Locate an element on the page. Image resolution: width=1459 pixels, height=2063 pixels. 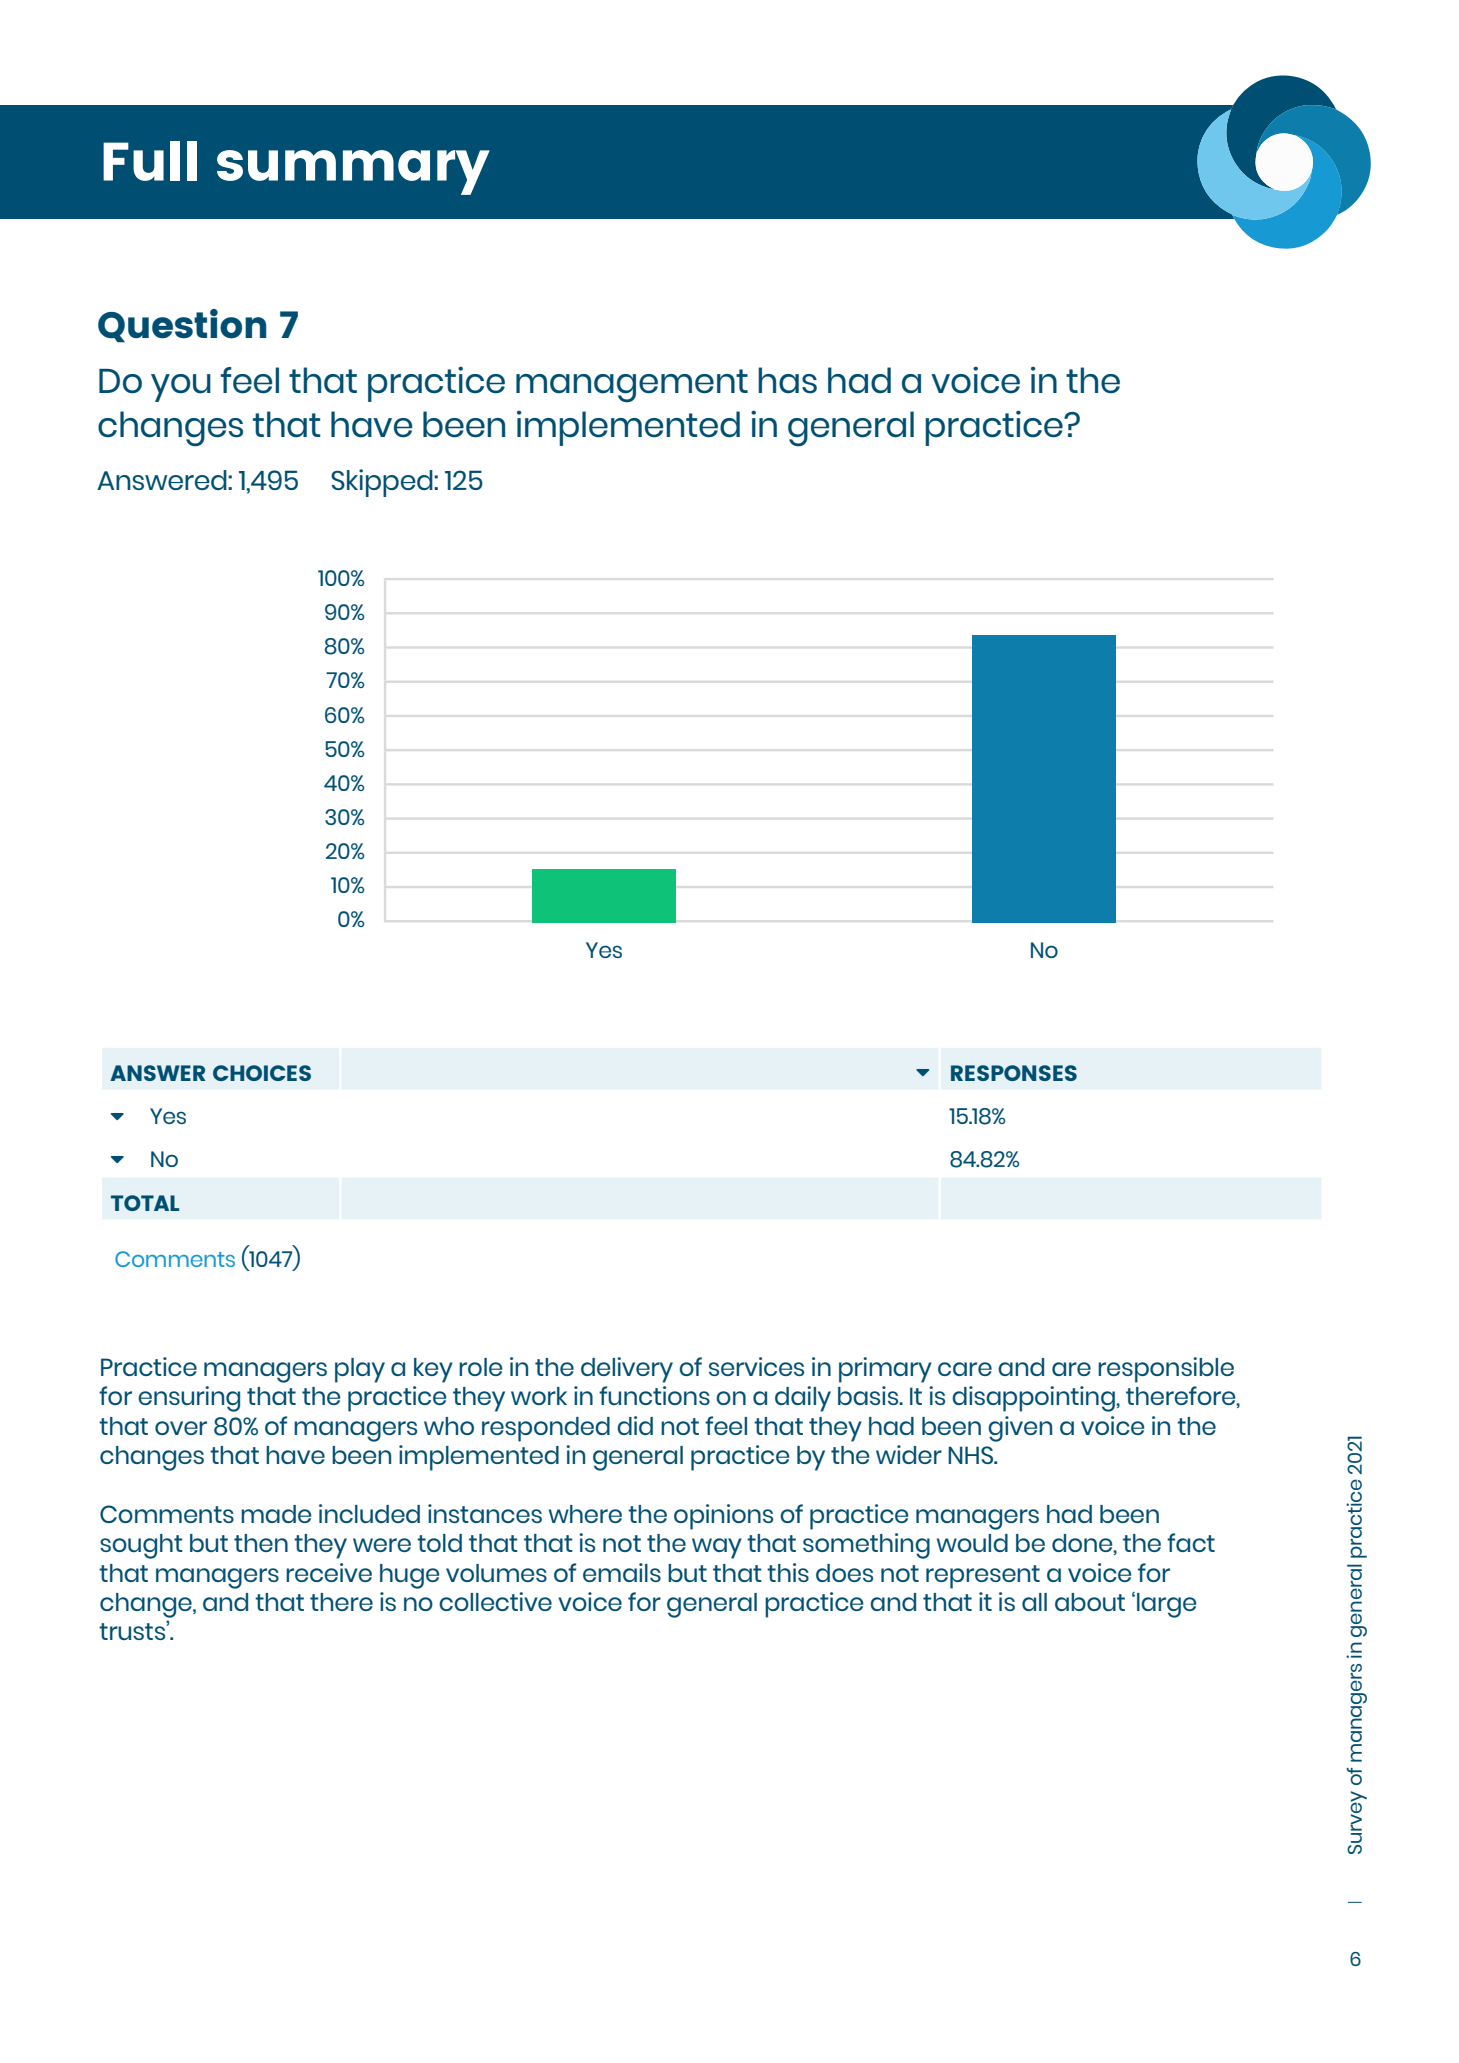
CHOICES is located at coordinates (262, 1073).
